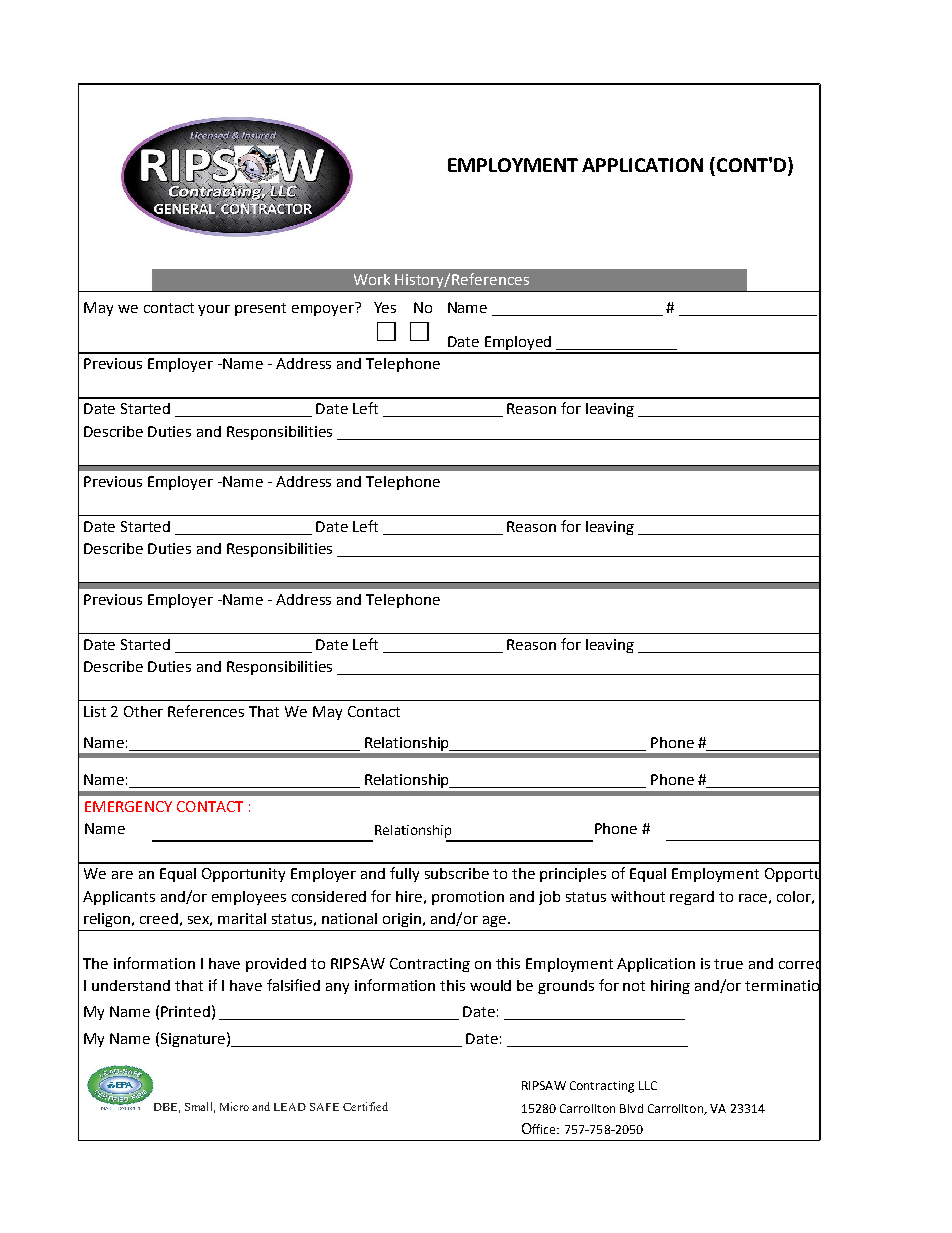 The height and width of the image is (1233, 952). Describe the element at coordinates (143, 711) in the image. I see `Other` at that location.
